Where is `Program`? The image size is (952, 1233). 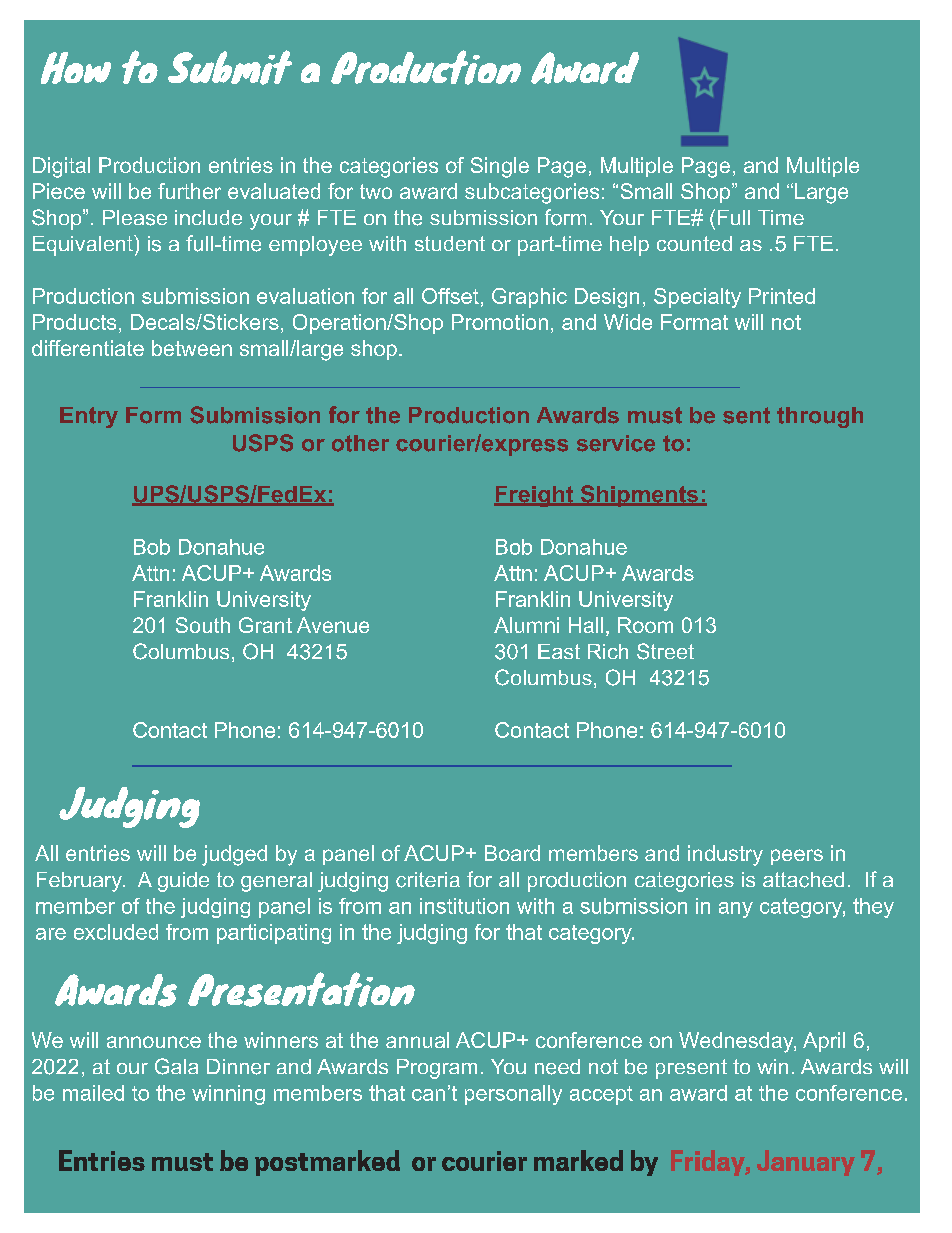 Program is located at coordinates (437, 1069).
